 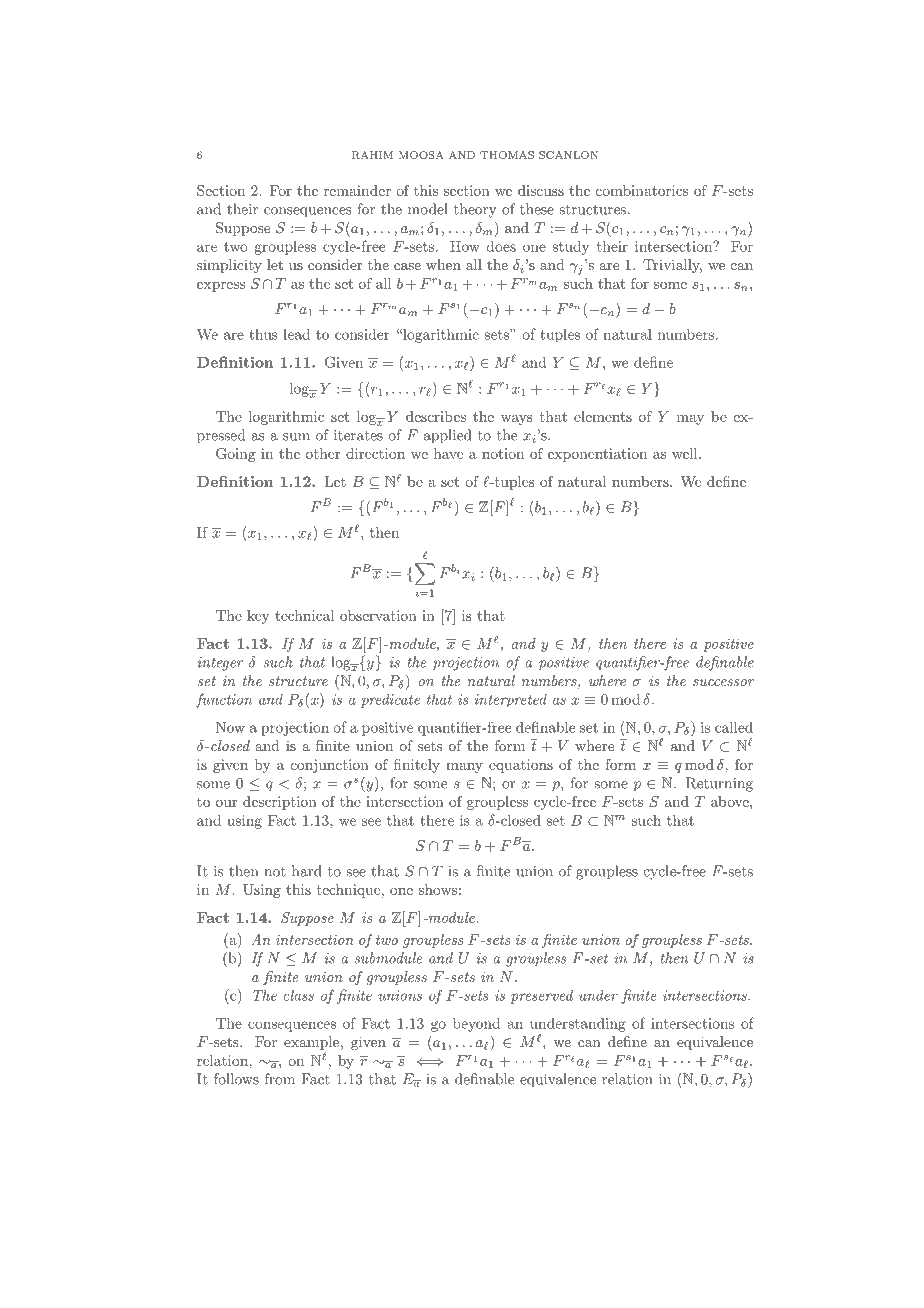 I want to click on sum, so click(x=296, y=437).
